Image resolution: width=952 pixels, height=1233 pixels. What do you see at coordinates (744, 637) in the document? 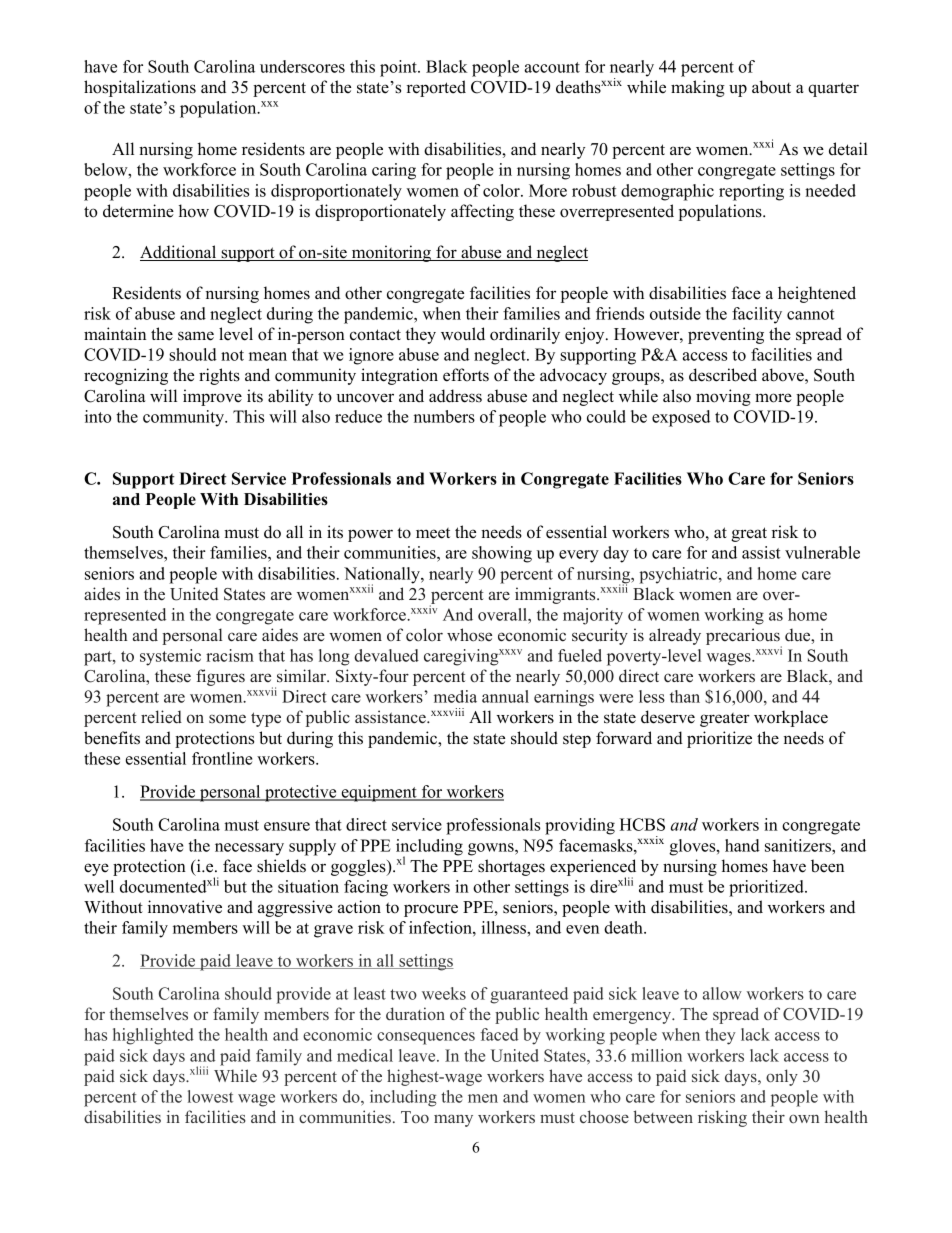
I see `precarious` at bounding box center [744, 637].
